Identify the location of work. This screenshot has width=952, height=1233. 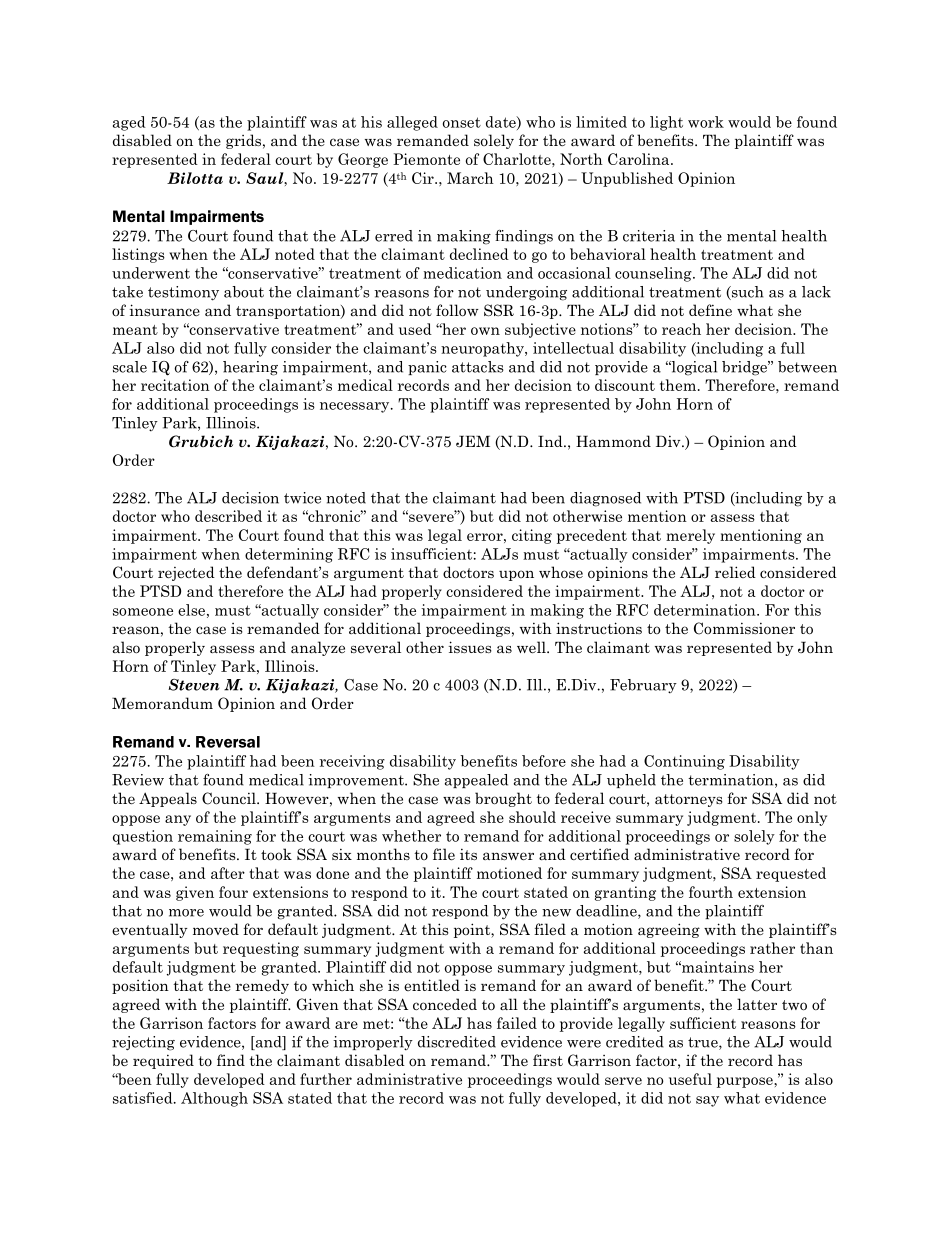
(706, 122).
